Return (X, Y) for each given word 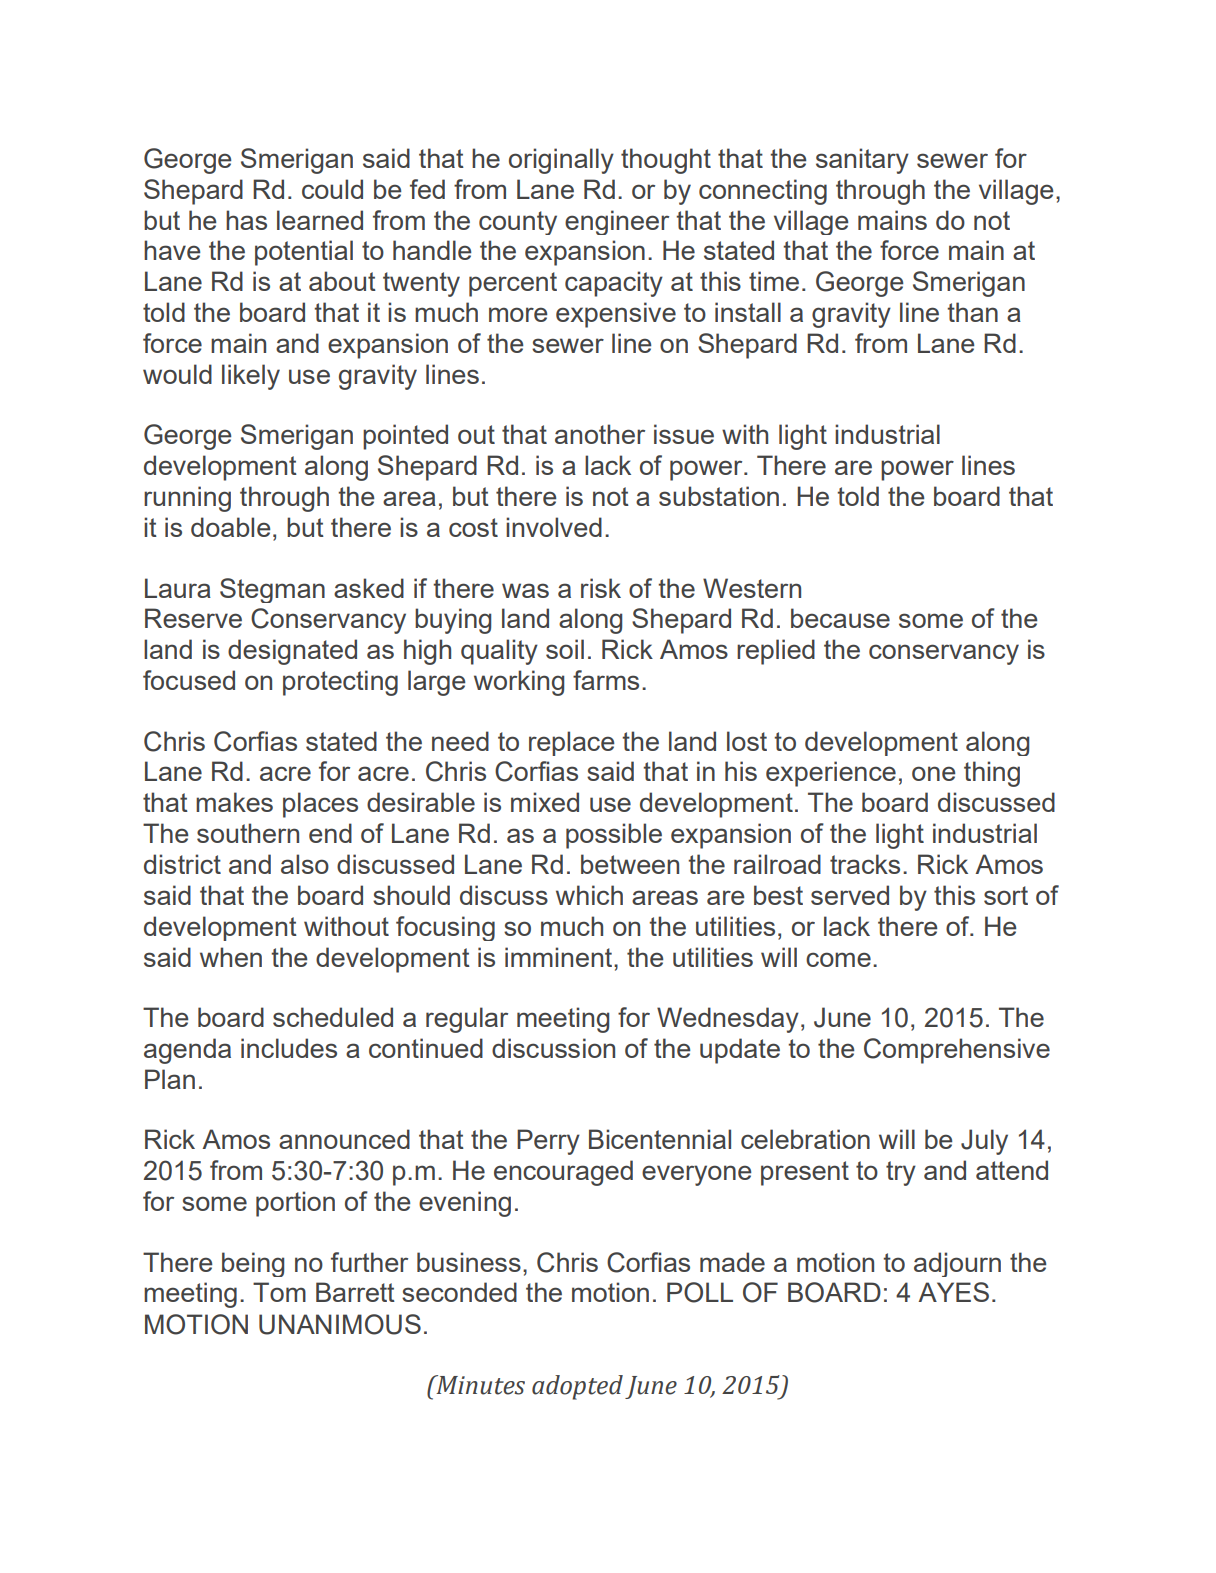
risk (601, 588)
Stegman (272, 590)
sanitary (862, 161)
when (231, 957)
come (838, 959)
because (840, 618)
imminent (560, 957)
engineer (617, 222)
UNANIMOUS (340, 1324)
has (246, 220)
